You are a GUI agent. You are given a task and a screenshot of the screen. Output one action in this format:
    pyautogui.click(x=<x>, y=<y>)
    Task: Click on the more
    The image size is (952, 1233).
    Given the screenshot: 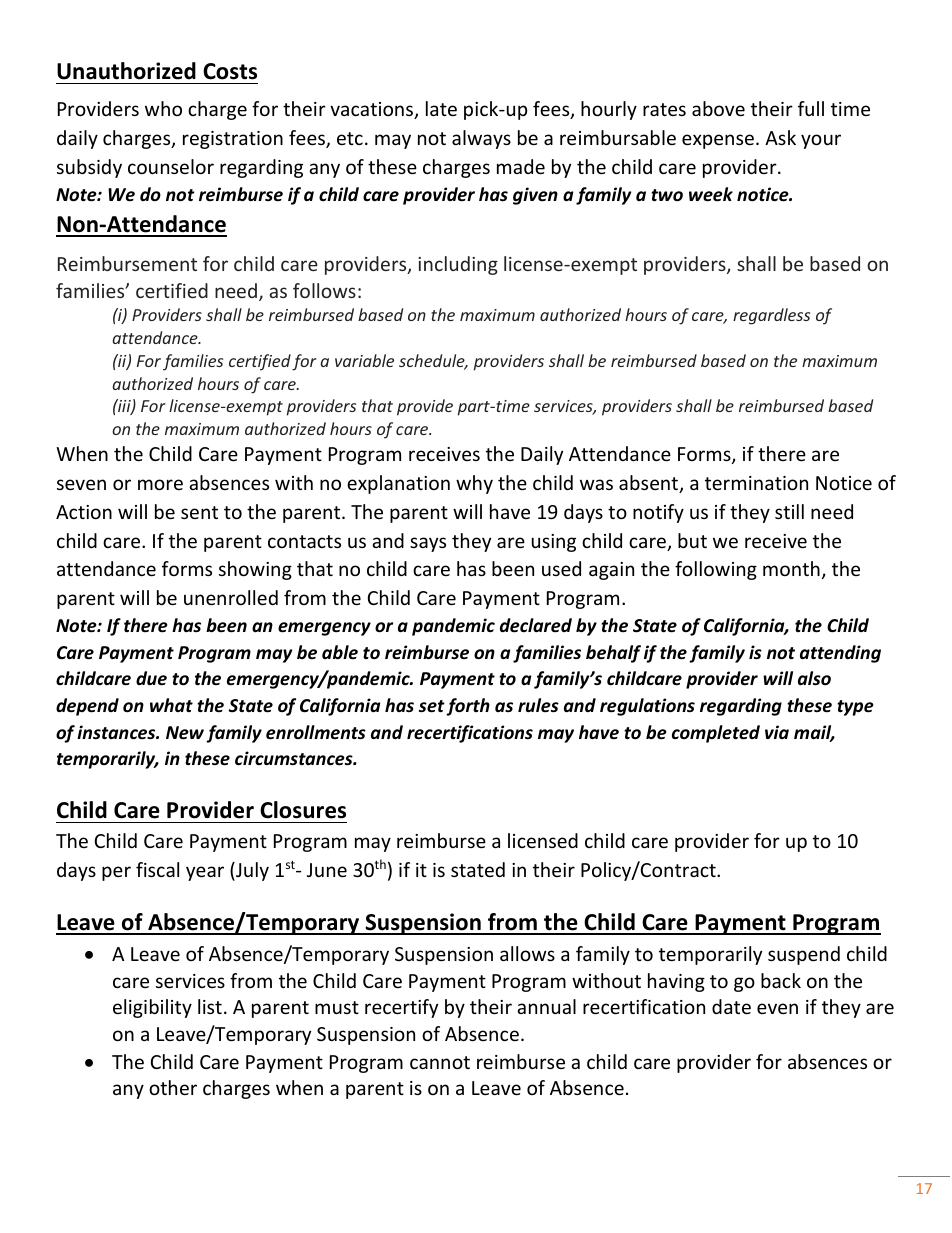 What is the action you would take?
    pyautogui.click(x=160, y=484)
